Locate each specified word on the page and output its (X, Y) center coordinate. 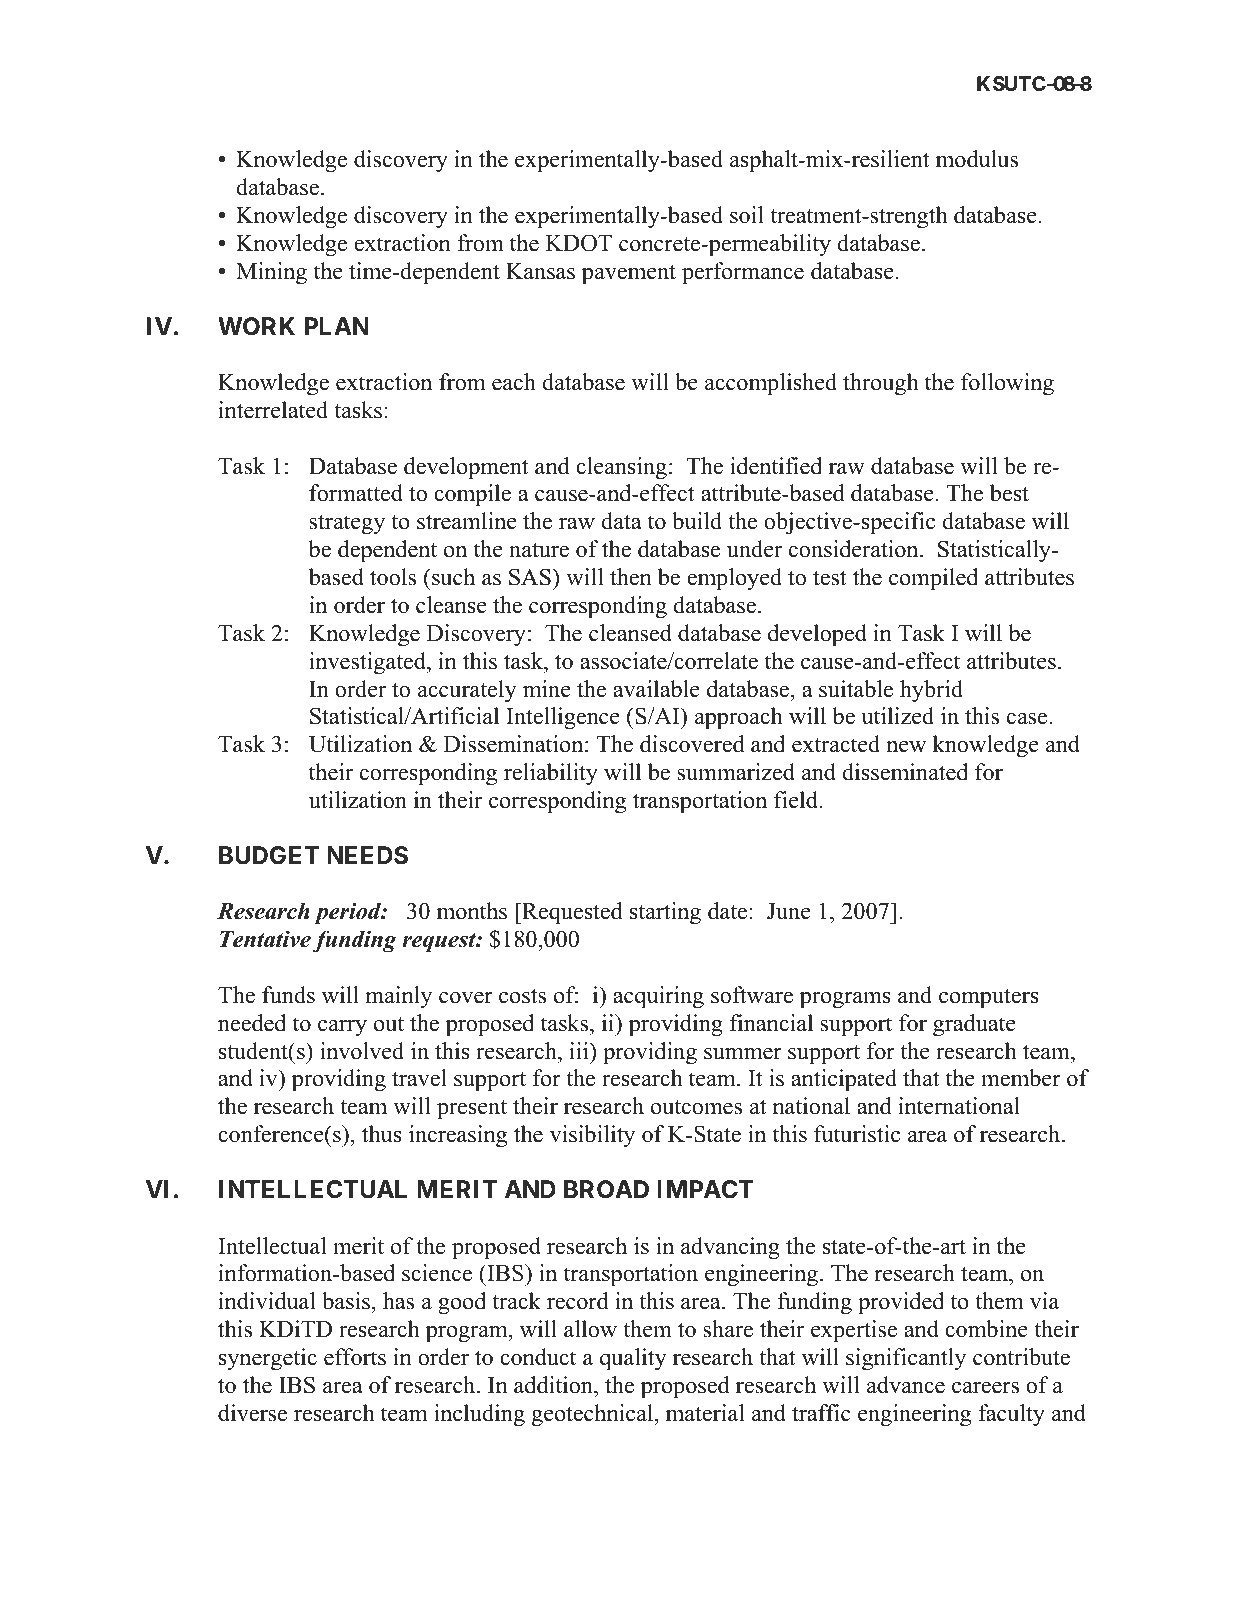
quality (633, 1359)
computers (989, 998)
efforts (355, 1357)
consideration (855, 549)
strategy (347, 525)
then (631, 577)
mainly (398, 997)
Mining (271, 273)
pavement (629, 274)
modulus (977, 159)
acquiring (658, 997)
